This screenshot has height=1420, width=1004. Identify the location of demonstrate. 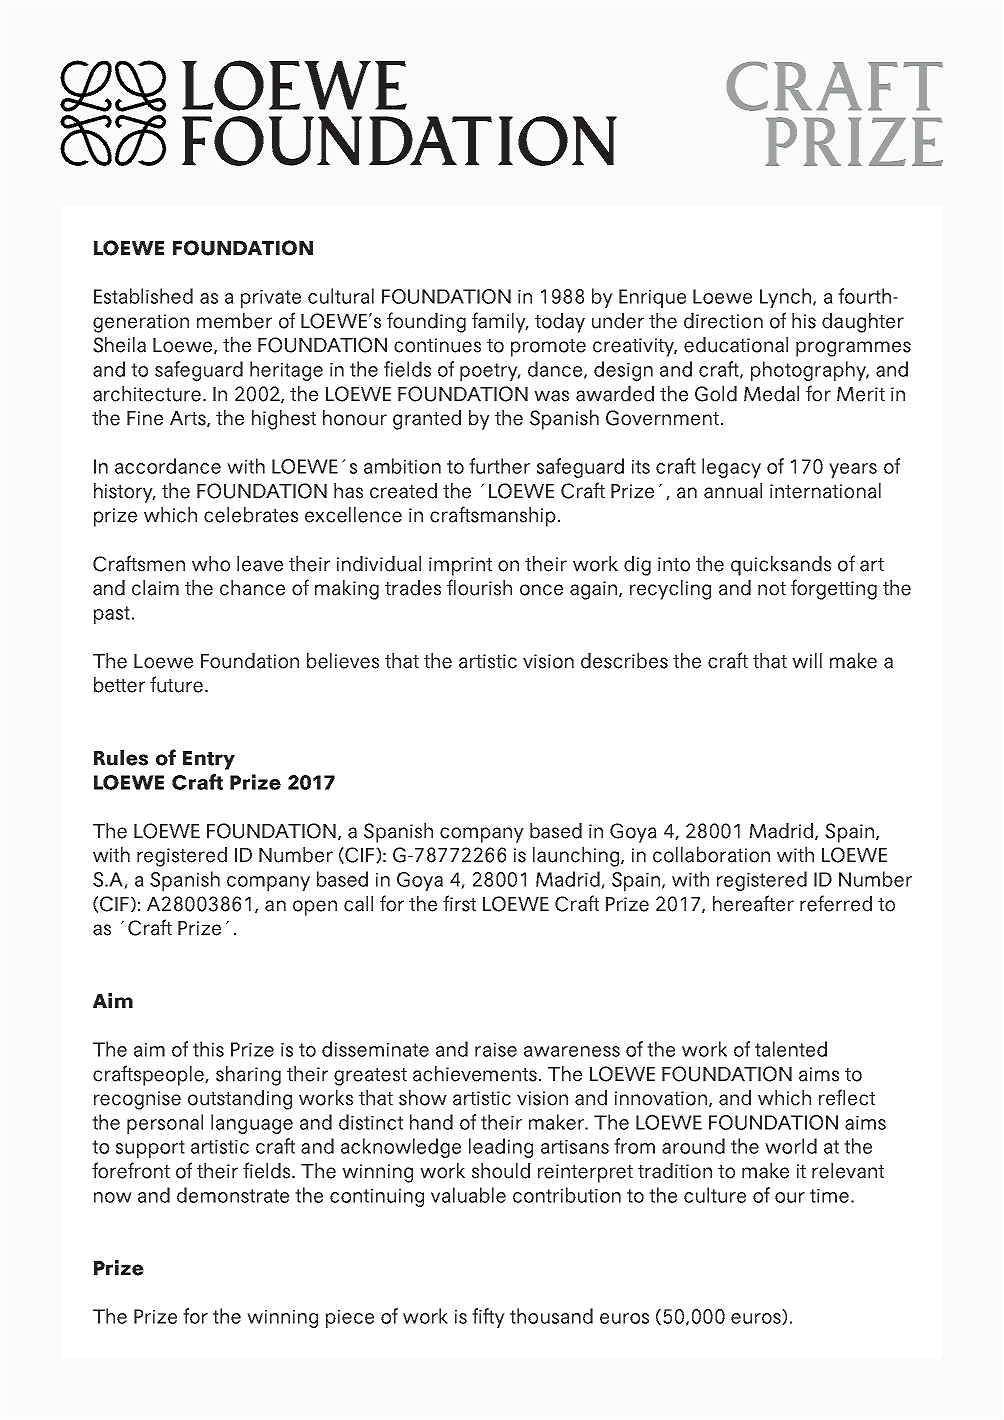
(233, 1195).
